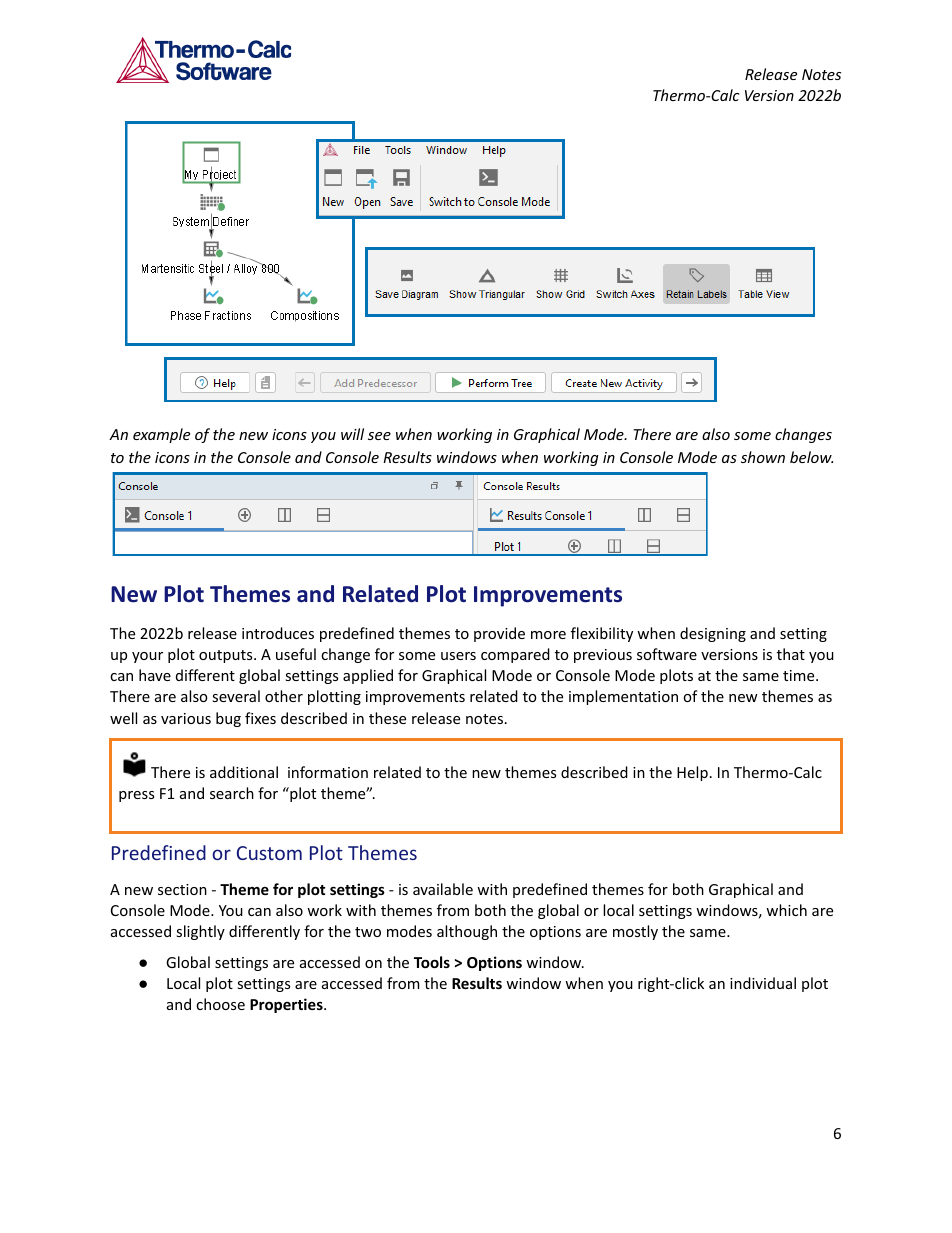 This screenshot has width=952, height=1233. Describe the element at coordinates (186, 718) in the screenshot. I see `various` at that location.
